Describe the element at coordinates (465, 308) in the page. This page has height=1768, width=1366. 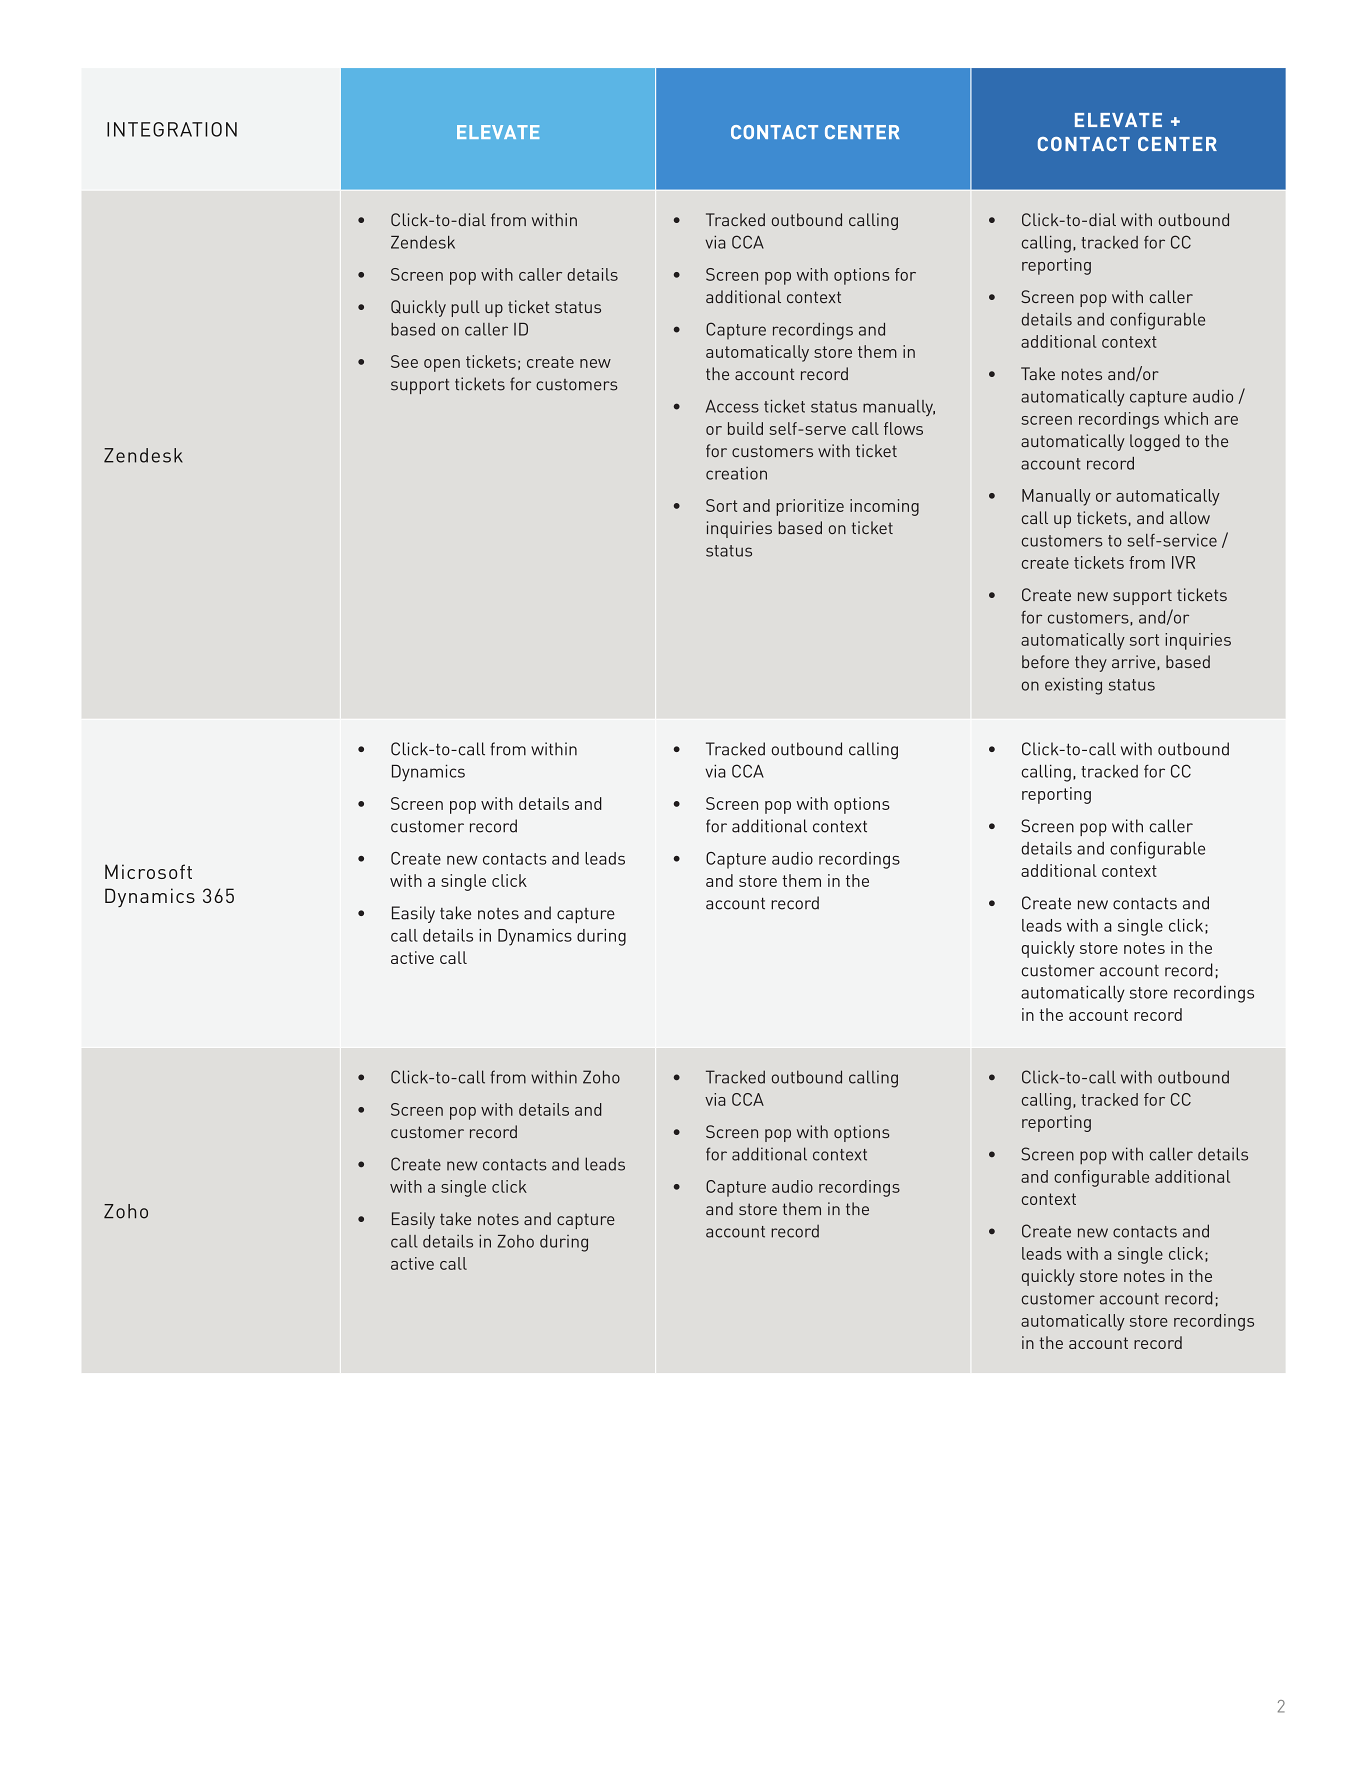
I see `pull` at that location.
